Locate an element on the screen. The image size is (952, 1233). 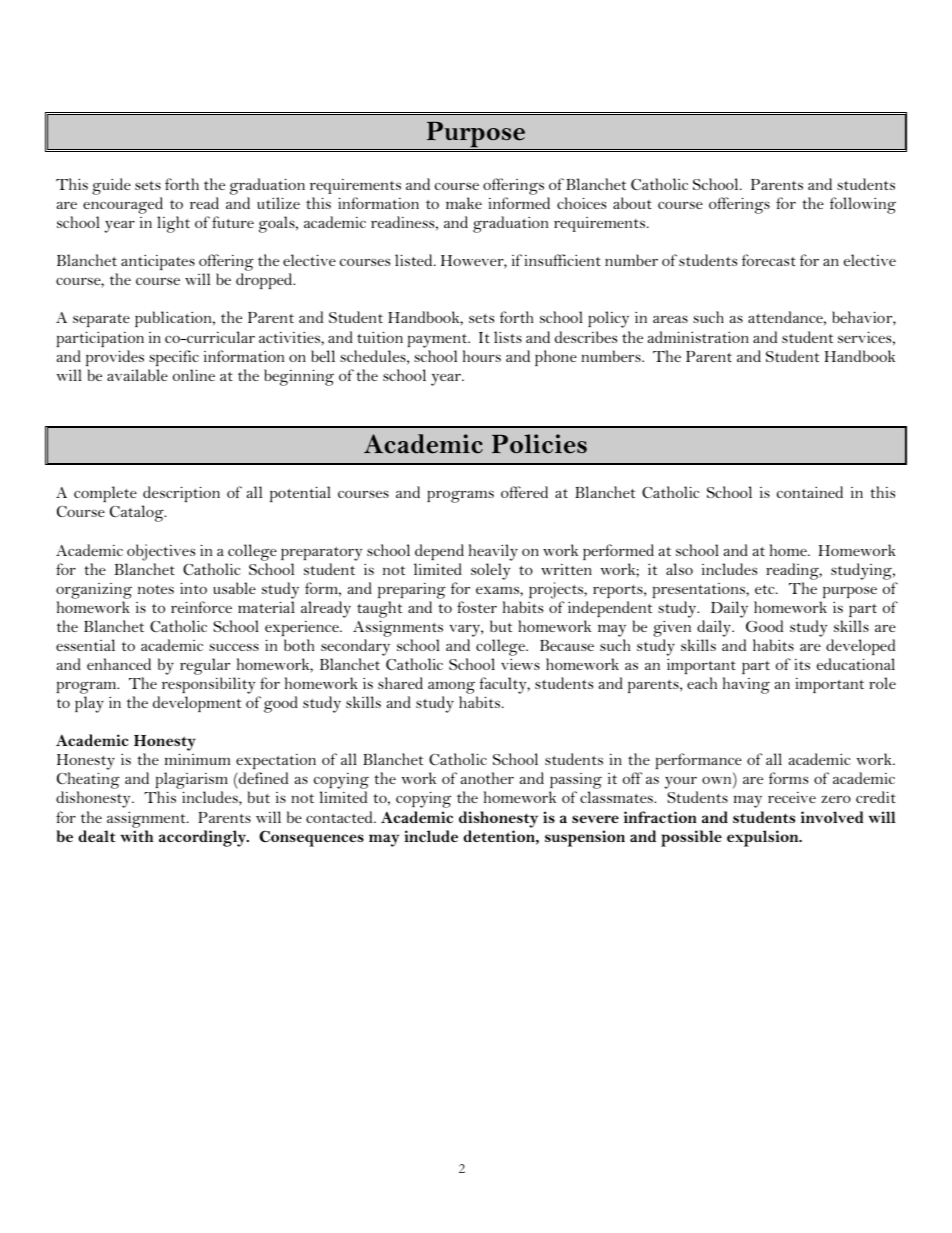
make is located at coordinates (464, 203).
